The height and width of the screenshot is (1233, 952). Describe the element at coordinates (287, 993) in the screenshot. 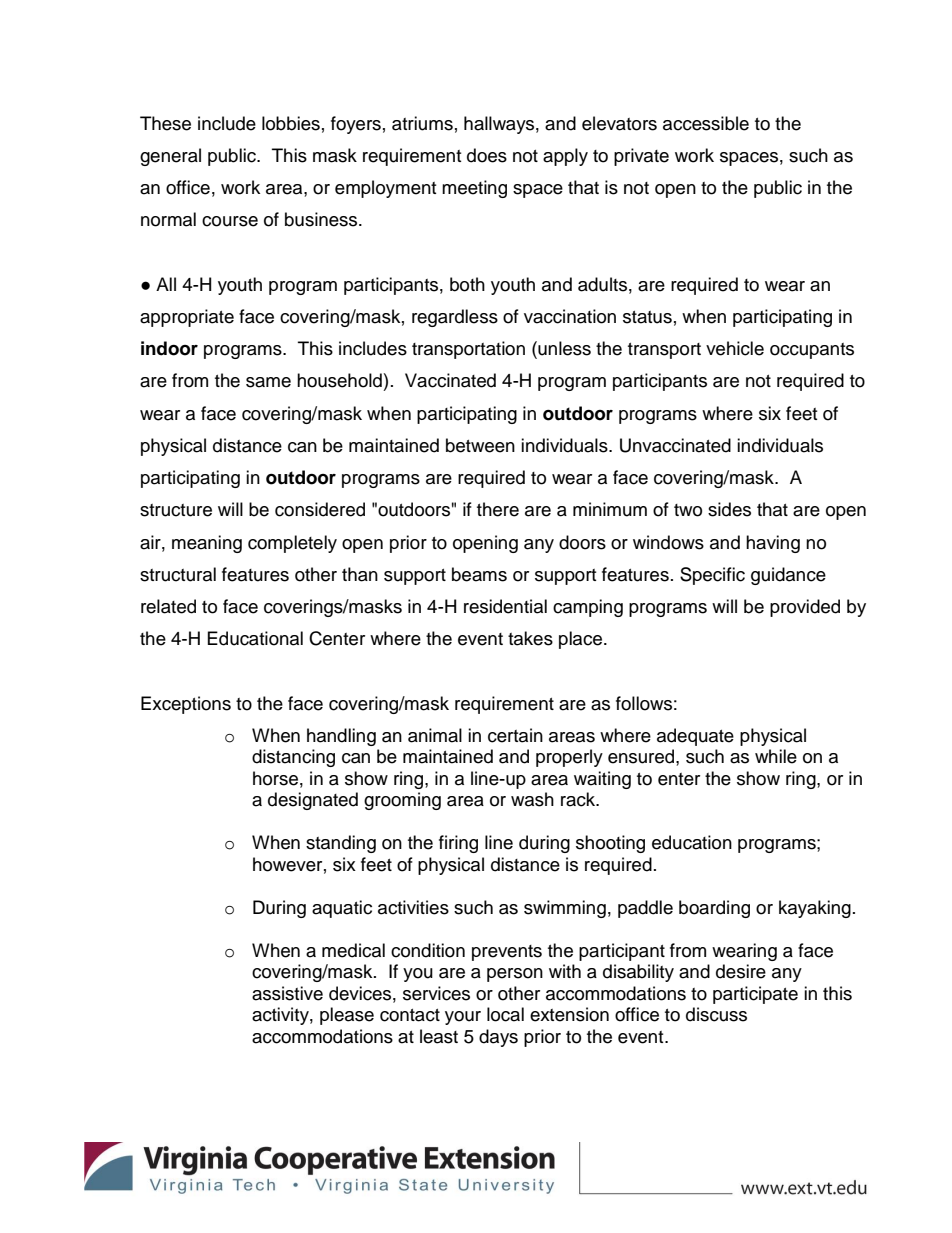

I see `assistive` at that location.
